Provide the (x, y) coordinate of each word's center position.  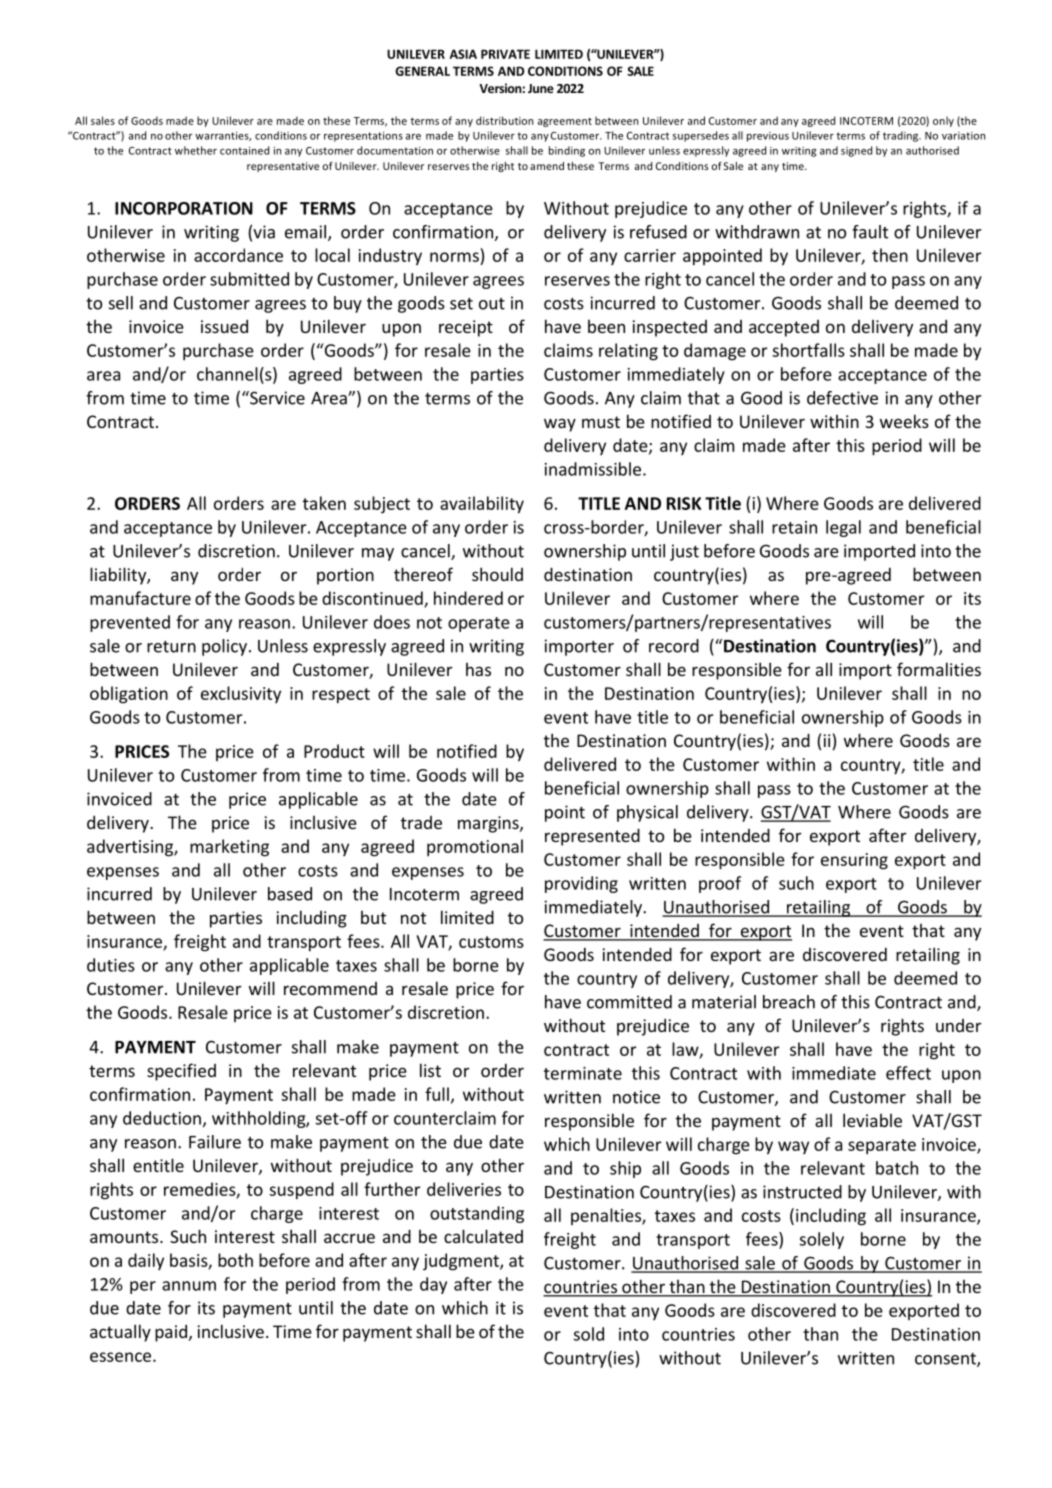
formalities (939, 669)
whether (196, 150)
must (601, 422)
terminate (583, 1073)
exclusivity (241, 694)
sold (589, 1334)
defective (842, 398)
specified (181, 1072)
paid (171, 1333)
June (541, 88)
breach (789, 1002)
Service (276, 398)
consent (946, 1360)
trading (902, 136)
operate (479, 624)
